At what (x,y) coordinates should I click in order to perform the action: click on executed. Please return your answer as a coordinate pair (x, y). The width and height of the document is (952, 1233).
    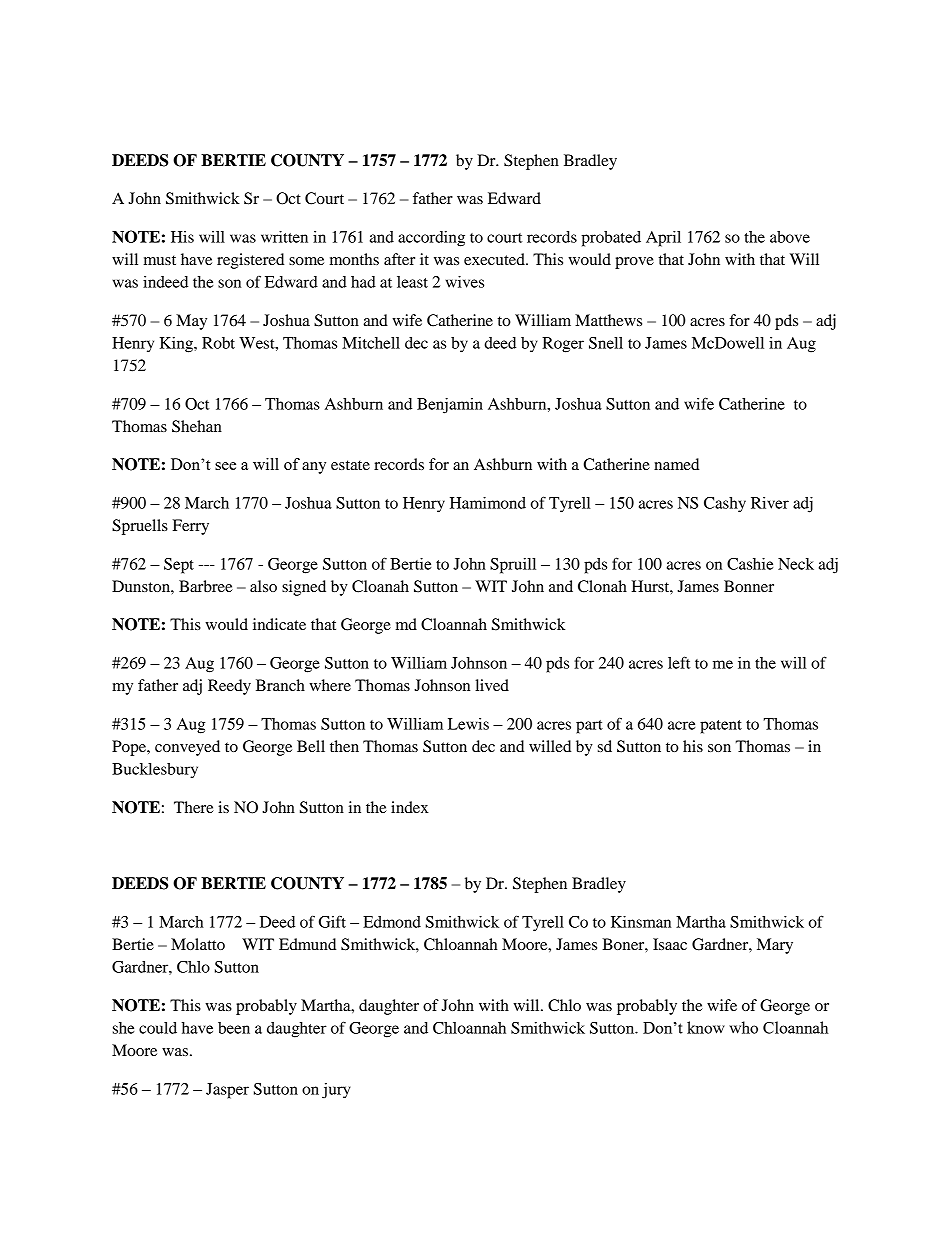
    Looking at the image, I should click on (495, 259).
